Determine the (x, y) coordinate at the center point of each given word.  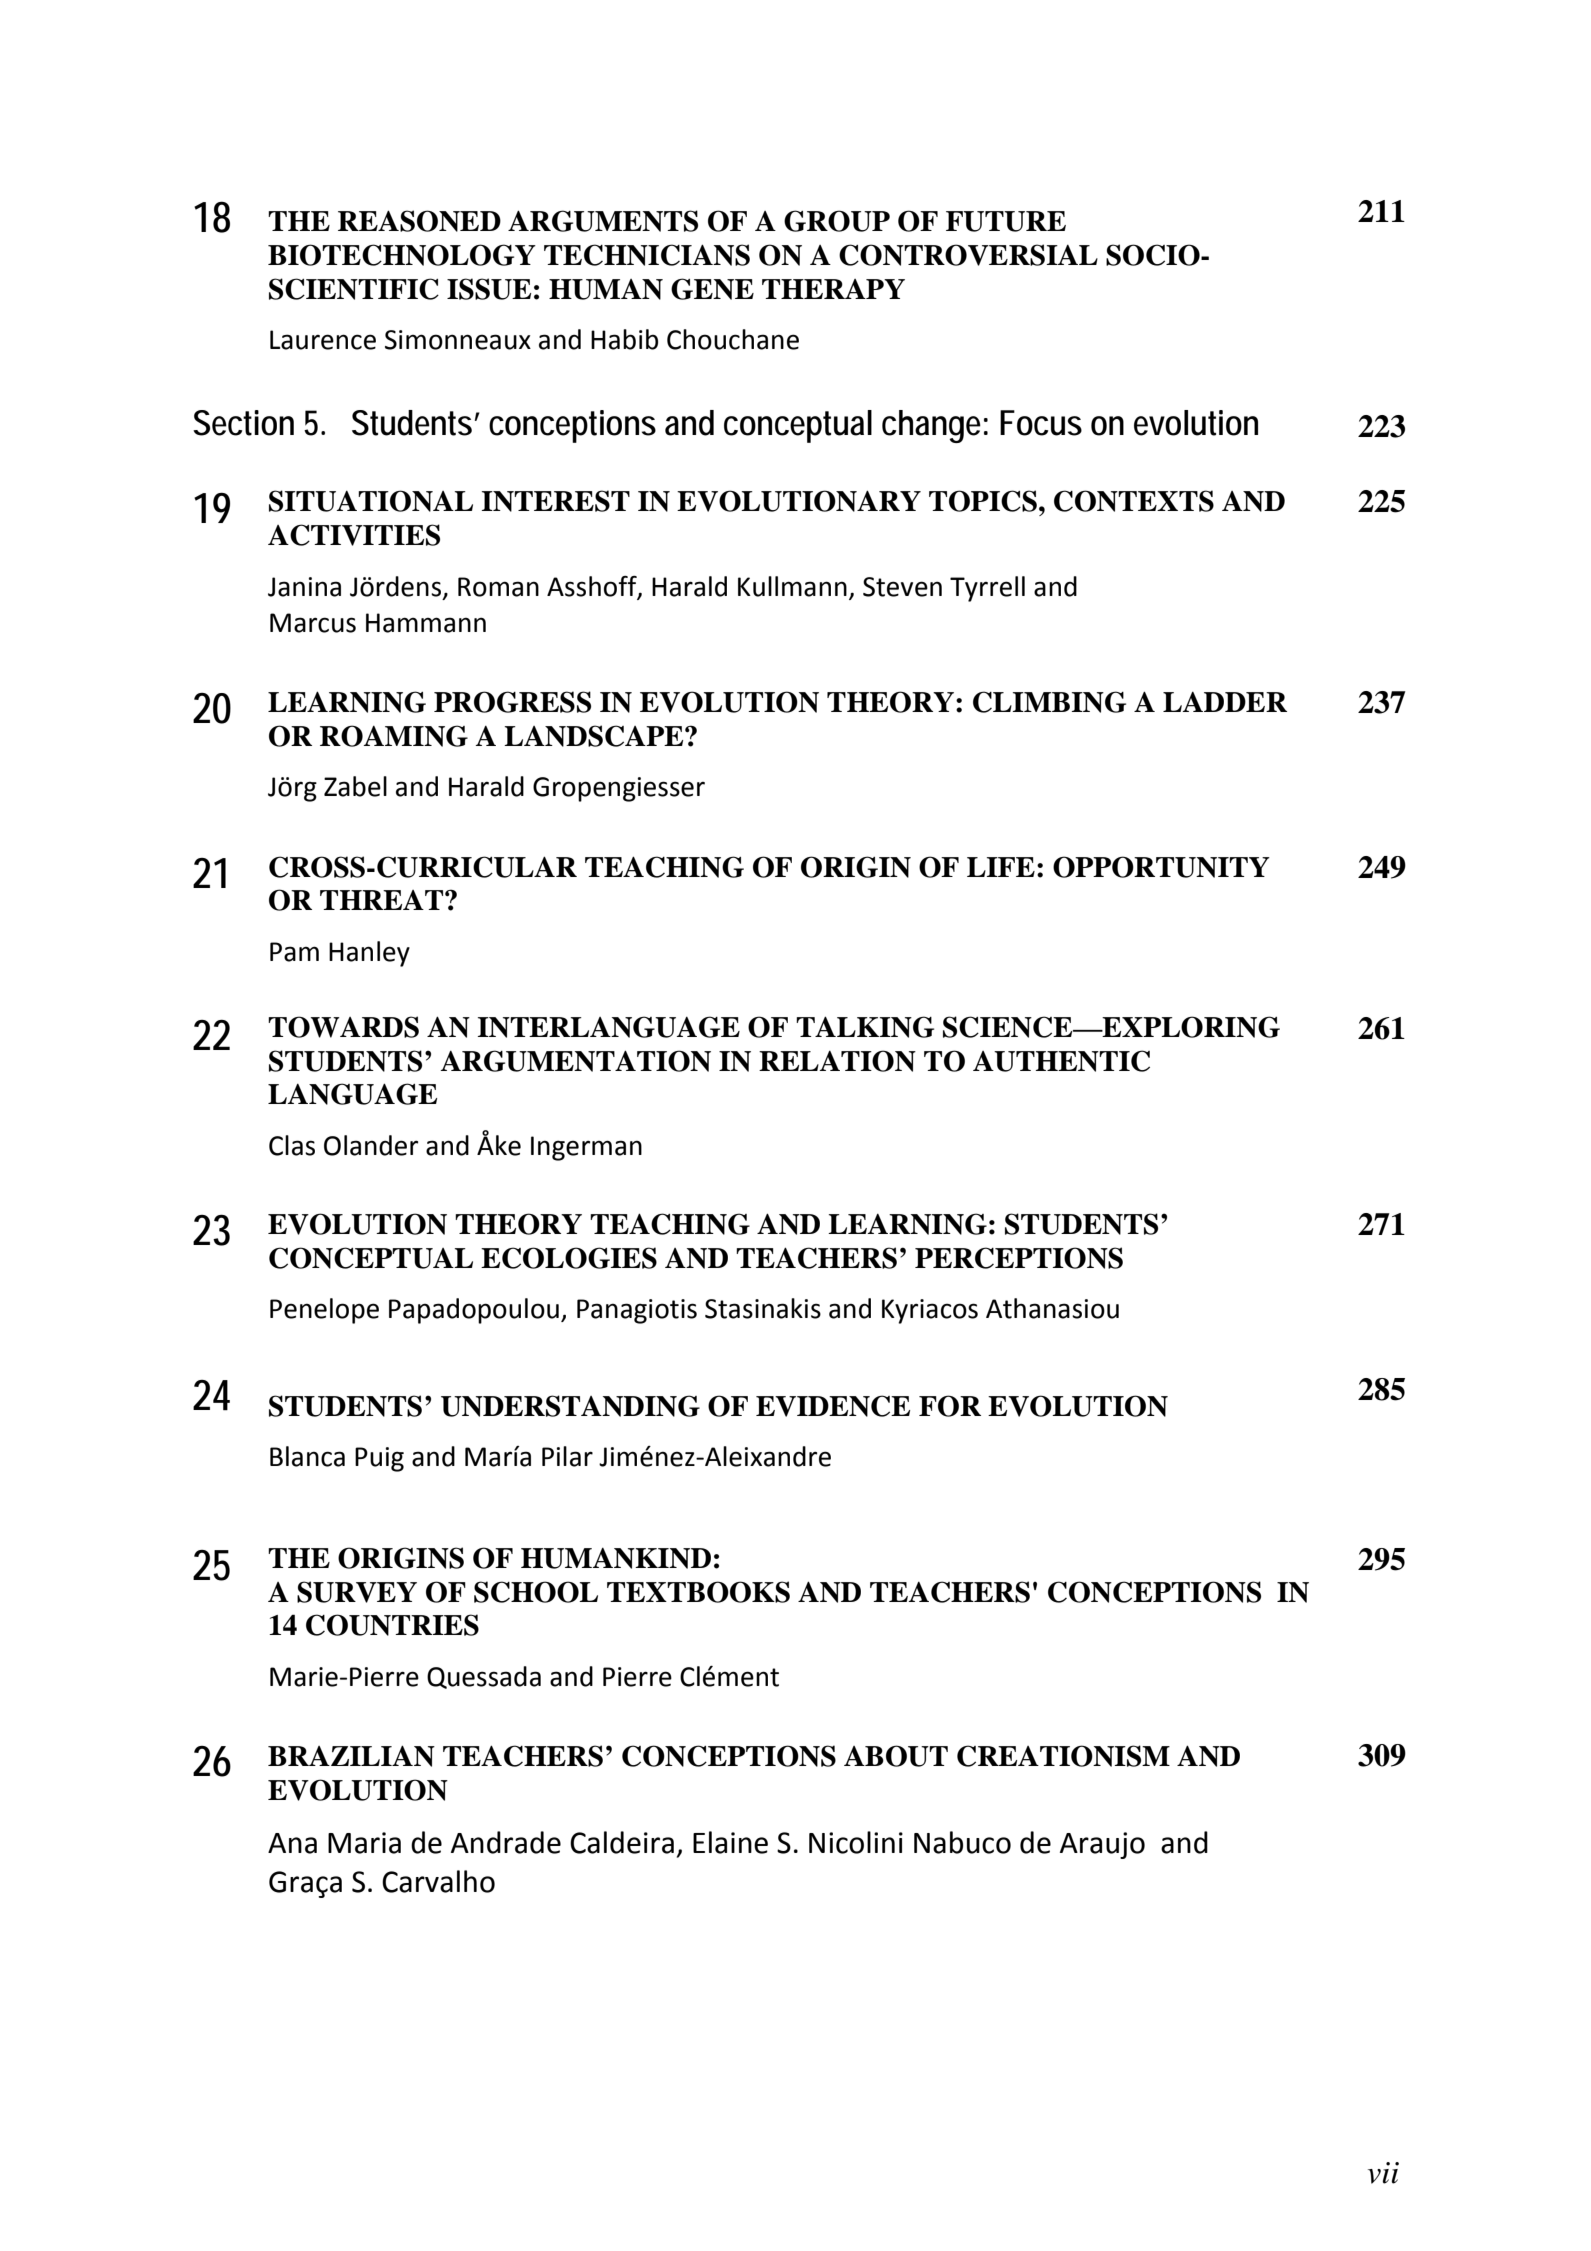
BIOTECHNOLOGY (402, 255)
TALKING (865, 1027)
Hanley (369, 954)
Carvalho (438, 1881)
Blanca (307, 1456)
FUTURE (1006, 221)
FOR (950, 1406)
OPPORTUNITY (1161, 867)
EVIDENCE (833, 1406)
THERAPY (833, 289)
